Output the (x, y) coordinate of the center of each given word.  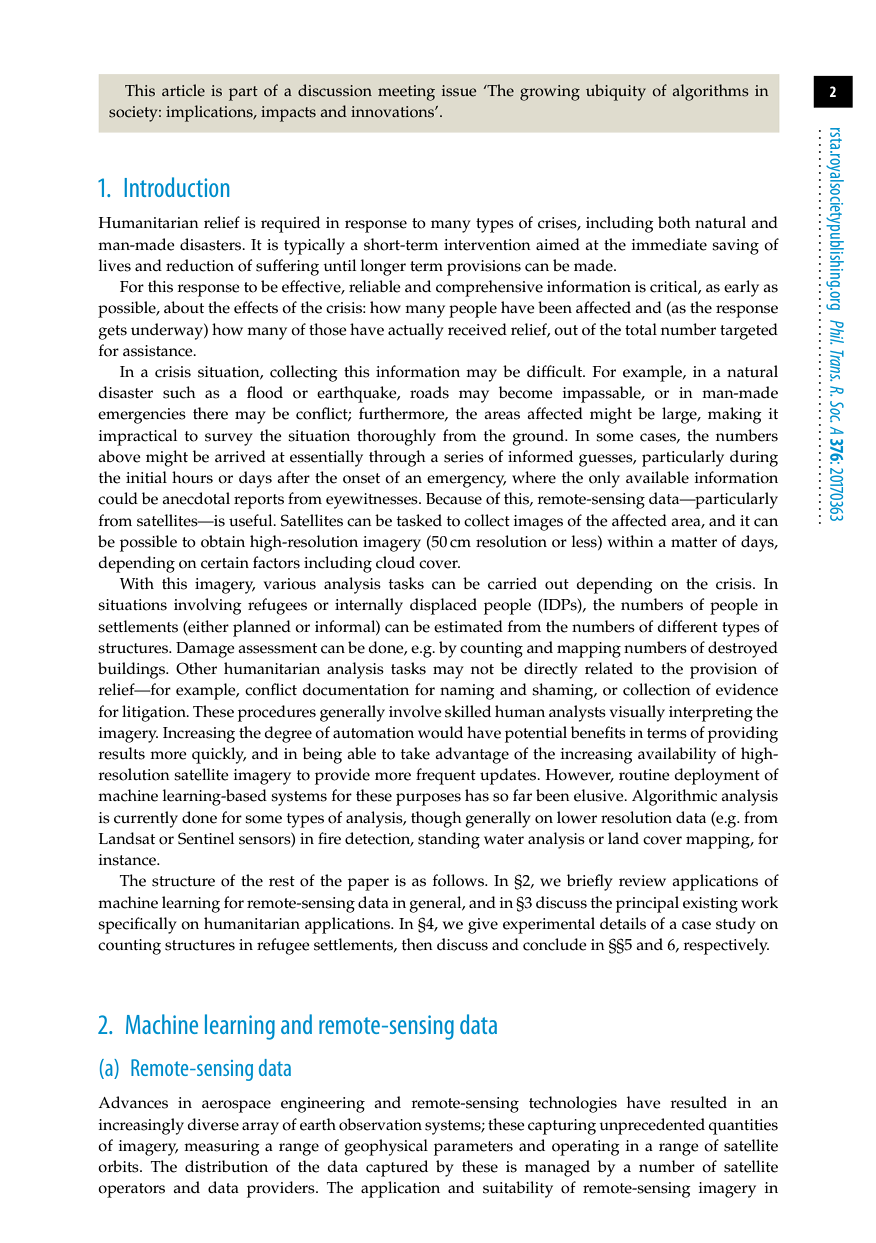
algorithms (711, 92)
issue (459, 91)
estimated (468, 626)
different (687, 626)
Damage (205, 650)
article (183, 90)
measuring (222, 1148)
